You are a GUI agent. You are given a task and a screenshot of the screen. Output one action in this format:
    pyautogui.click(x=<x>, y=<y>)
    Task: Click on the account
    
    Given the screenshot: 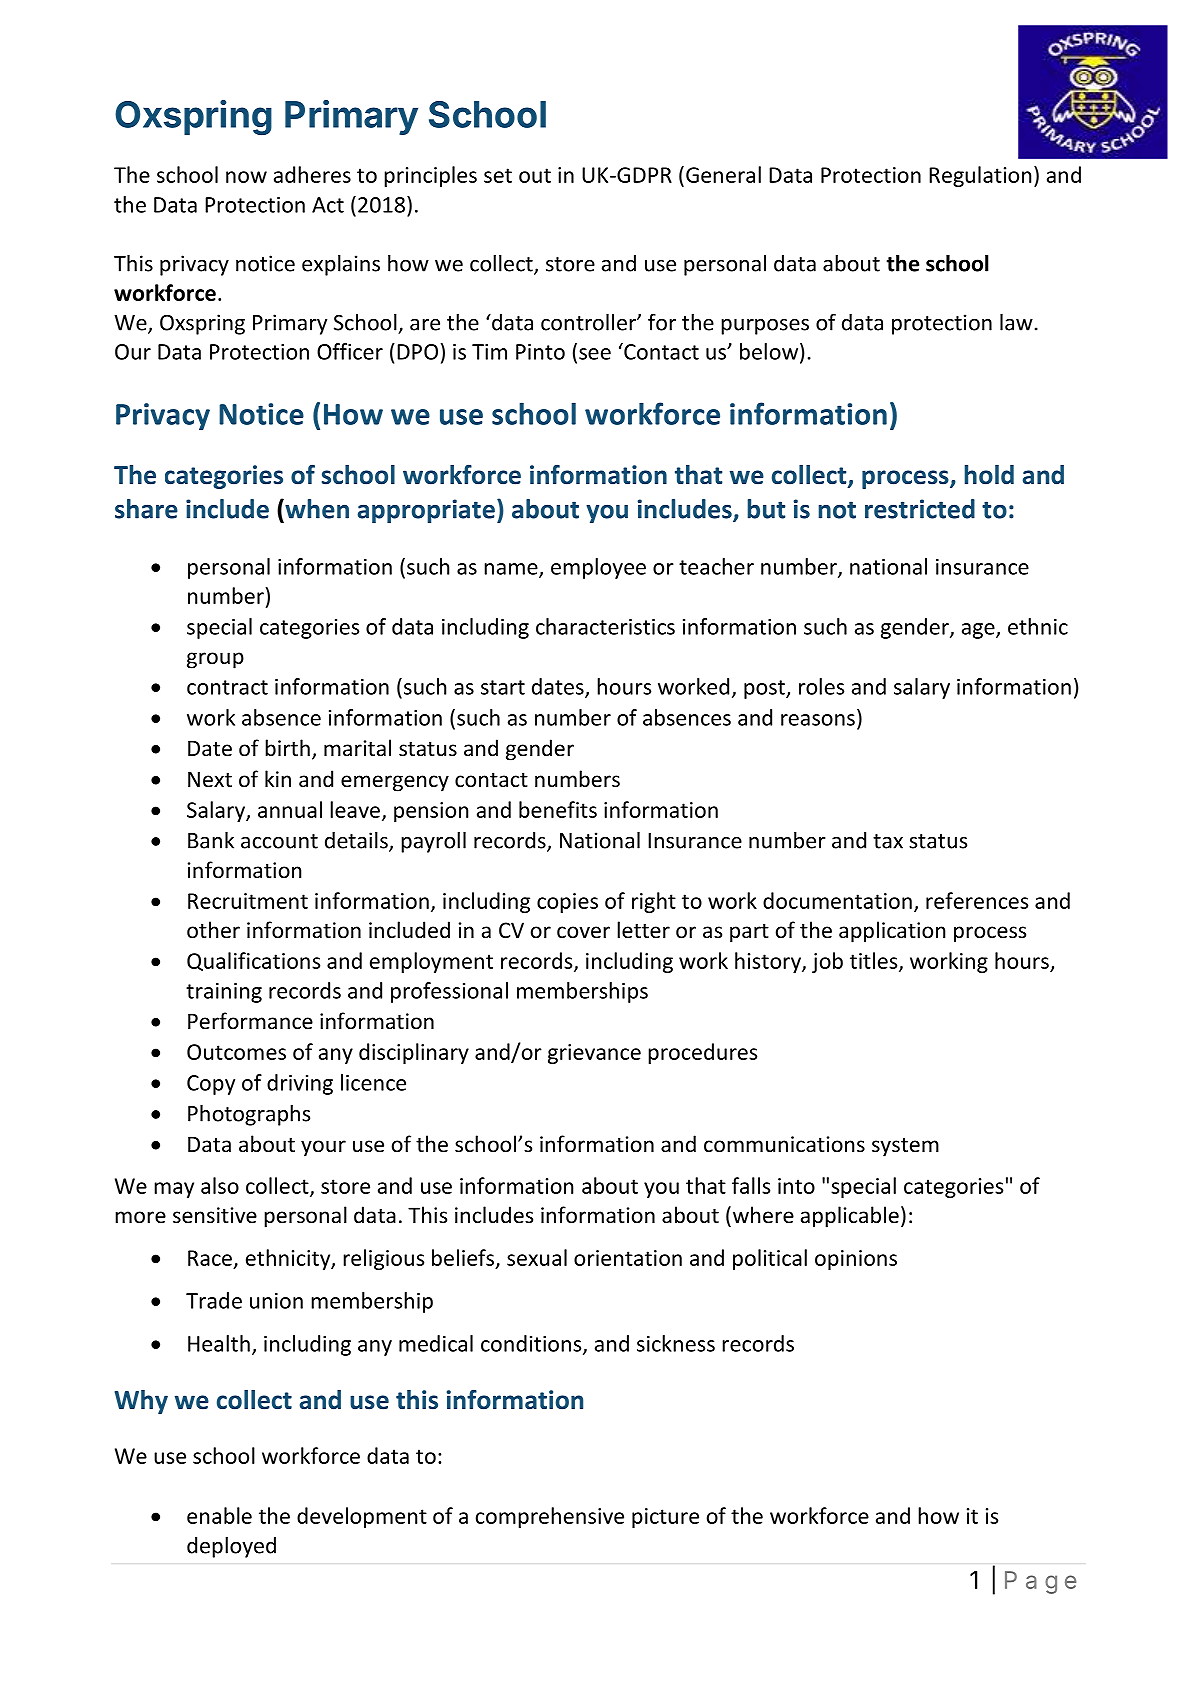 What is the action you would take?
    pyautogui.click(x=279, y=841)
